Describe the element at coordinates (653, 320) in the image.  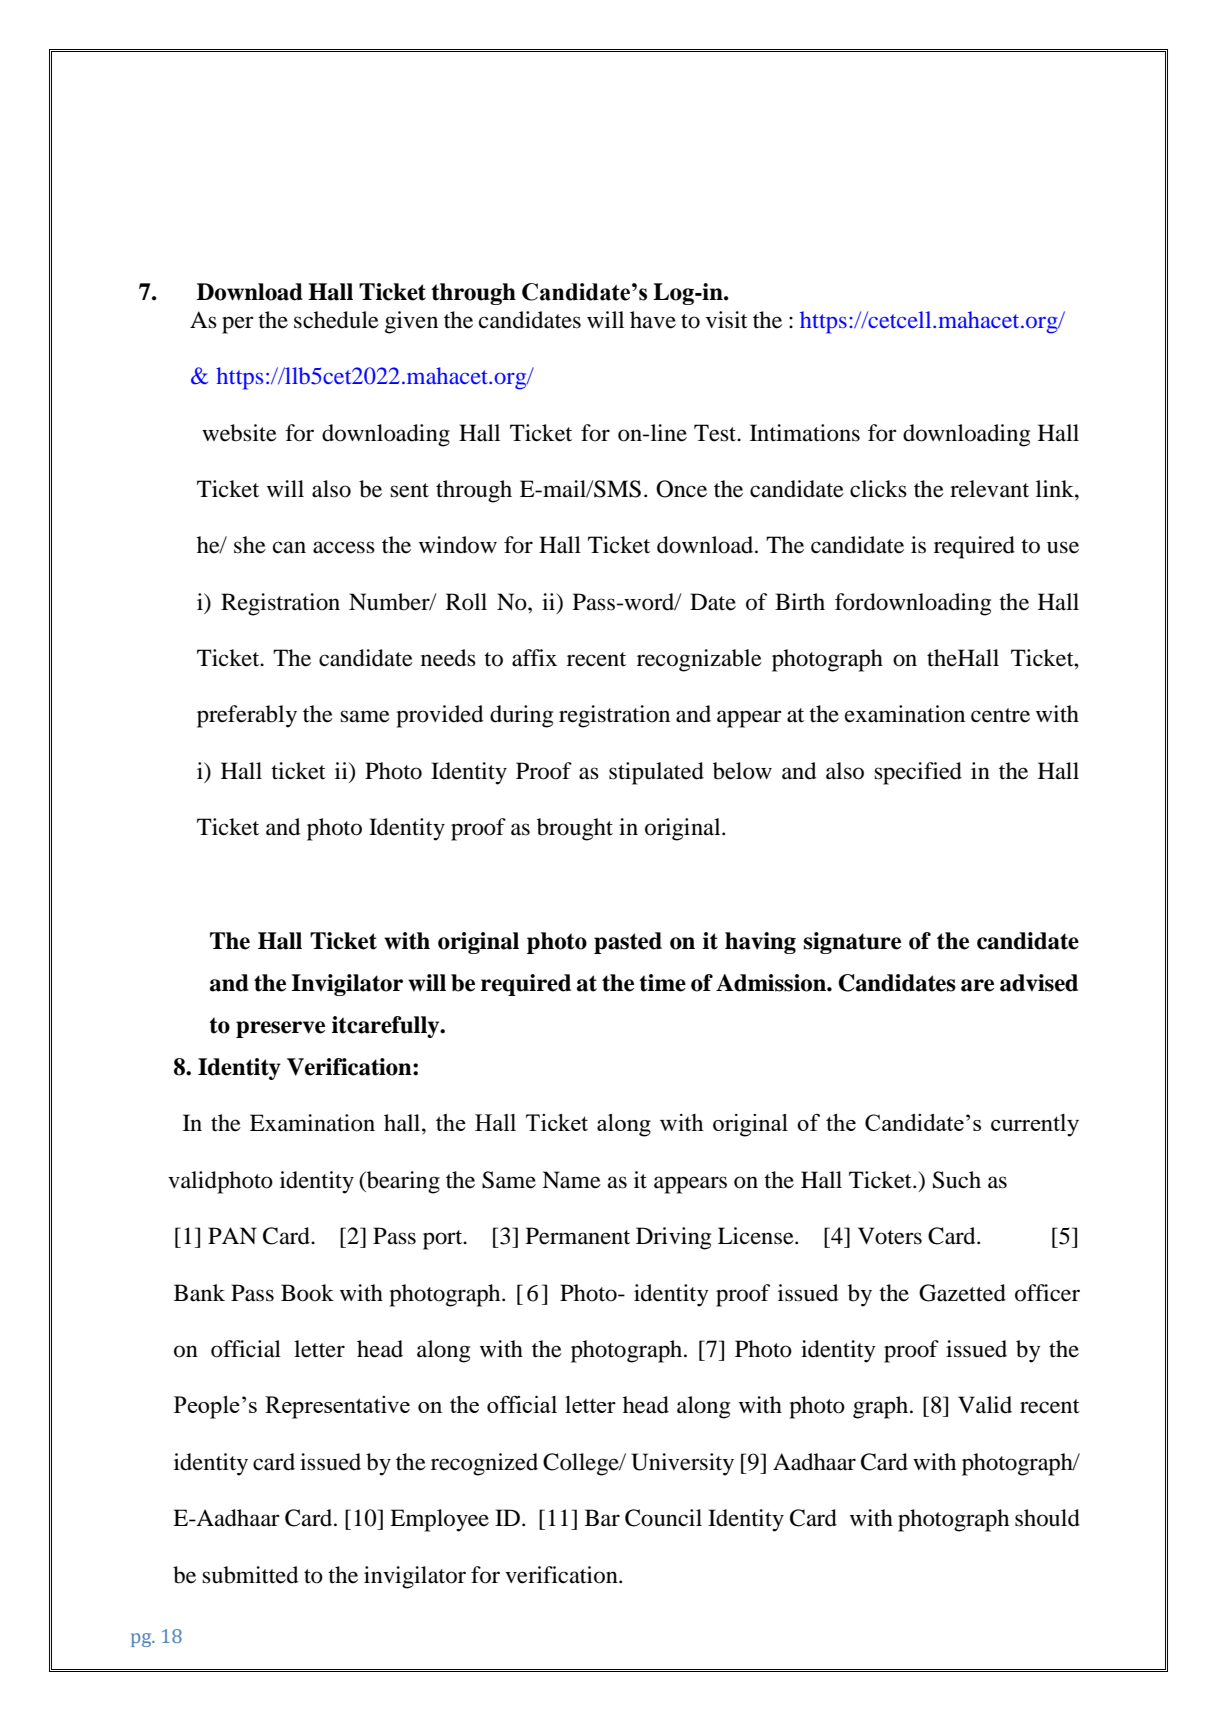
I see `have` at that location.
